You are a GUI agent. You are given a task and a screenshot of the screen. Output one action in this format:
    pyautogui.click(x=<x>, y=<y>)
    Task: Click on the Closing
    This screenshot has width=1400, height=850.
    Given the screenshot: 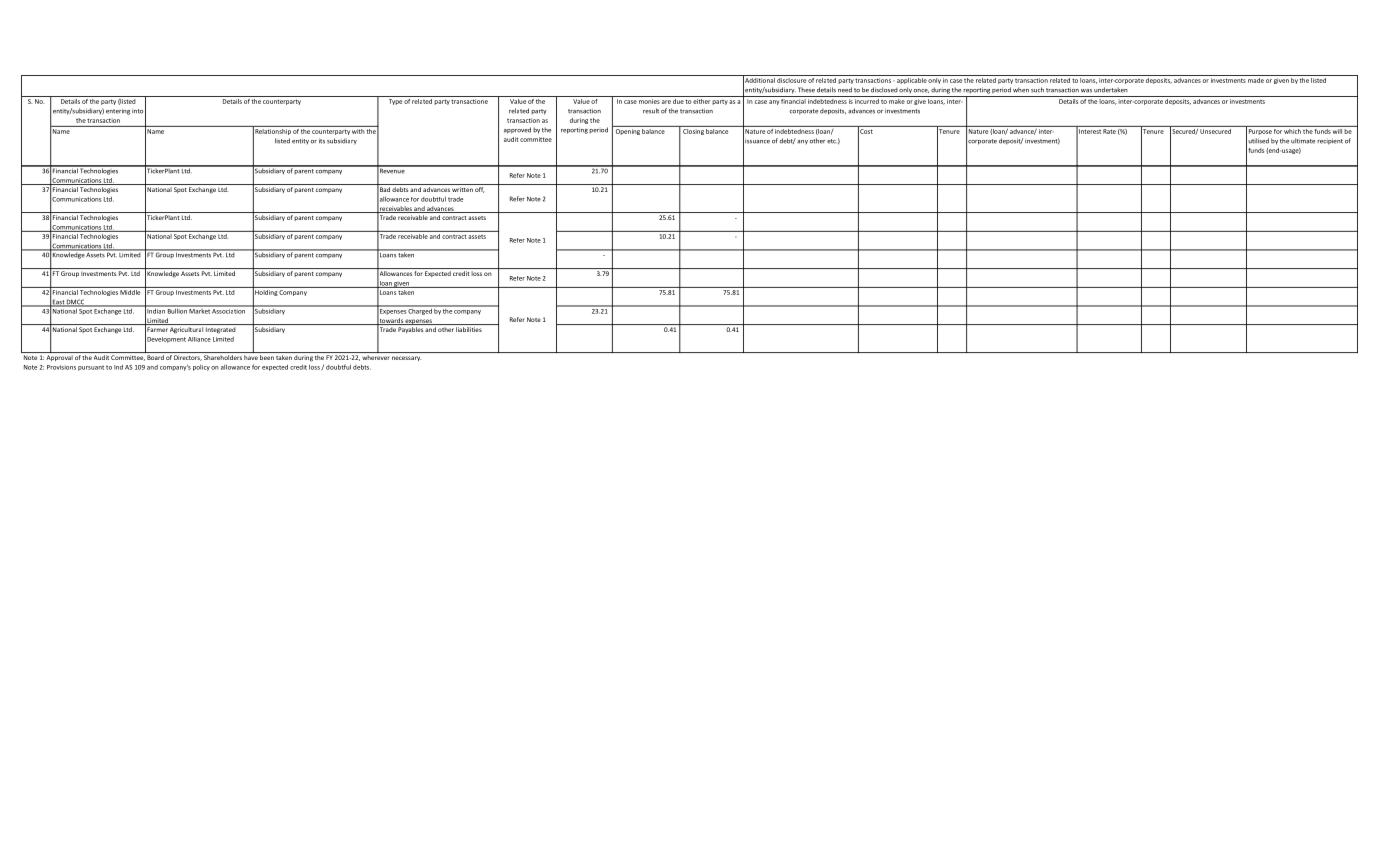 What is the action you would take?
    pyautogui.click(x=693, y=130)
